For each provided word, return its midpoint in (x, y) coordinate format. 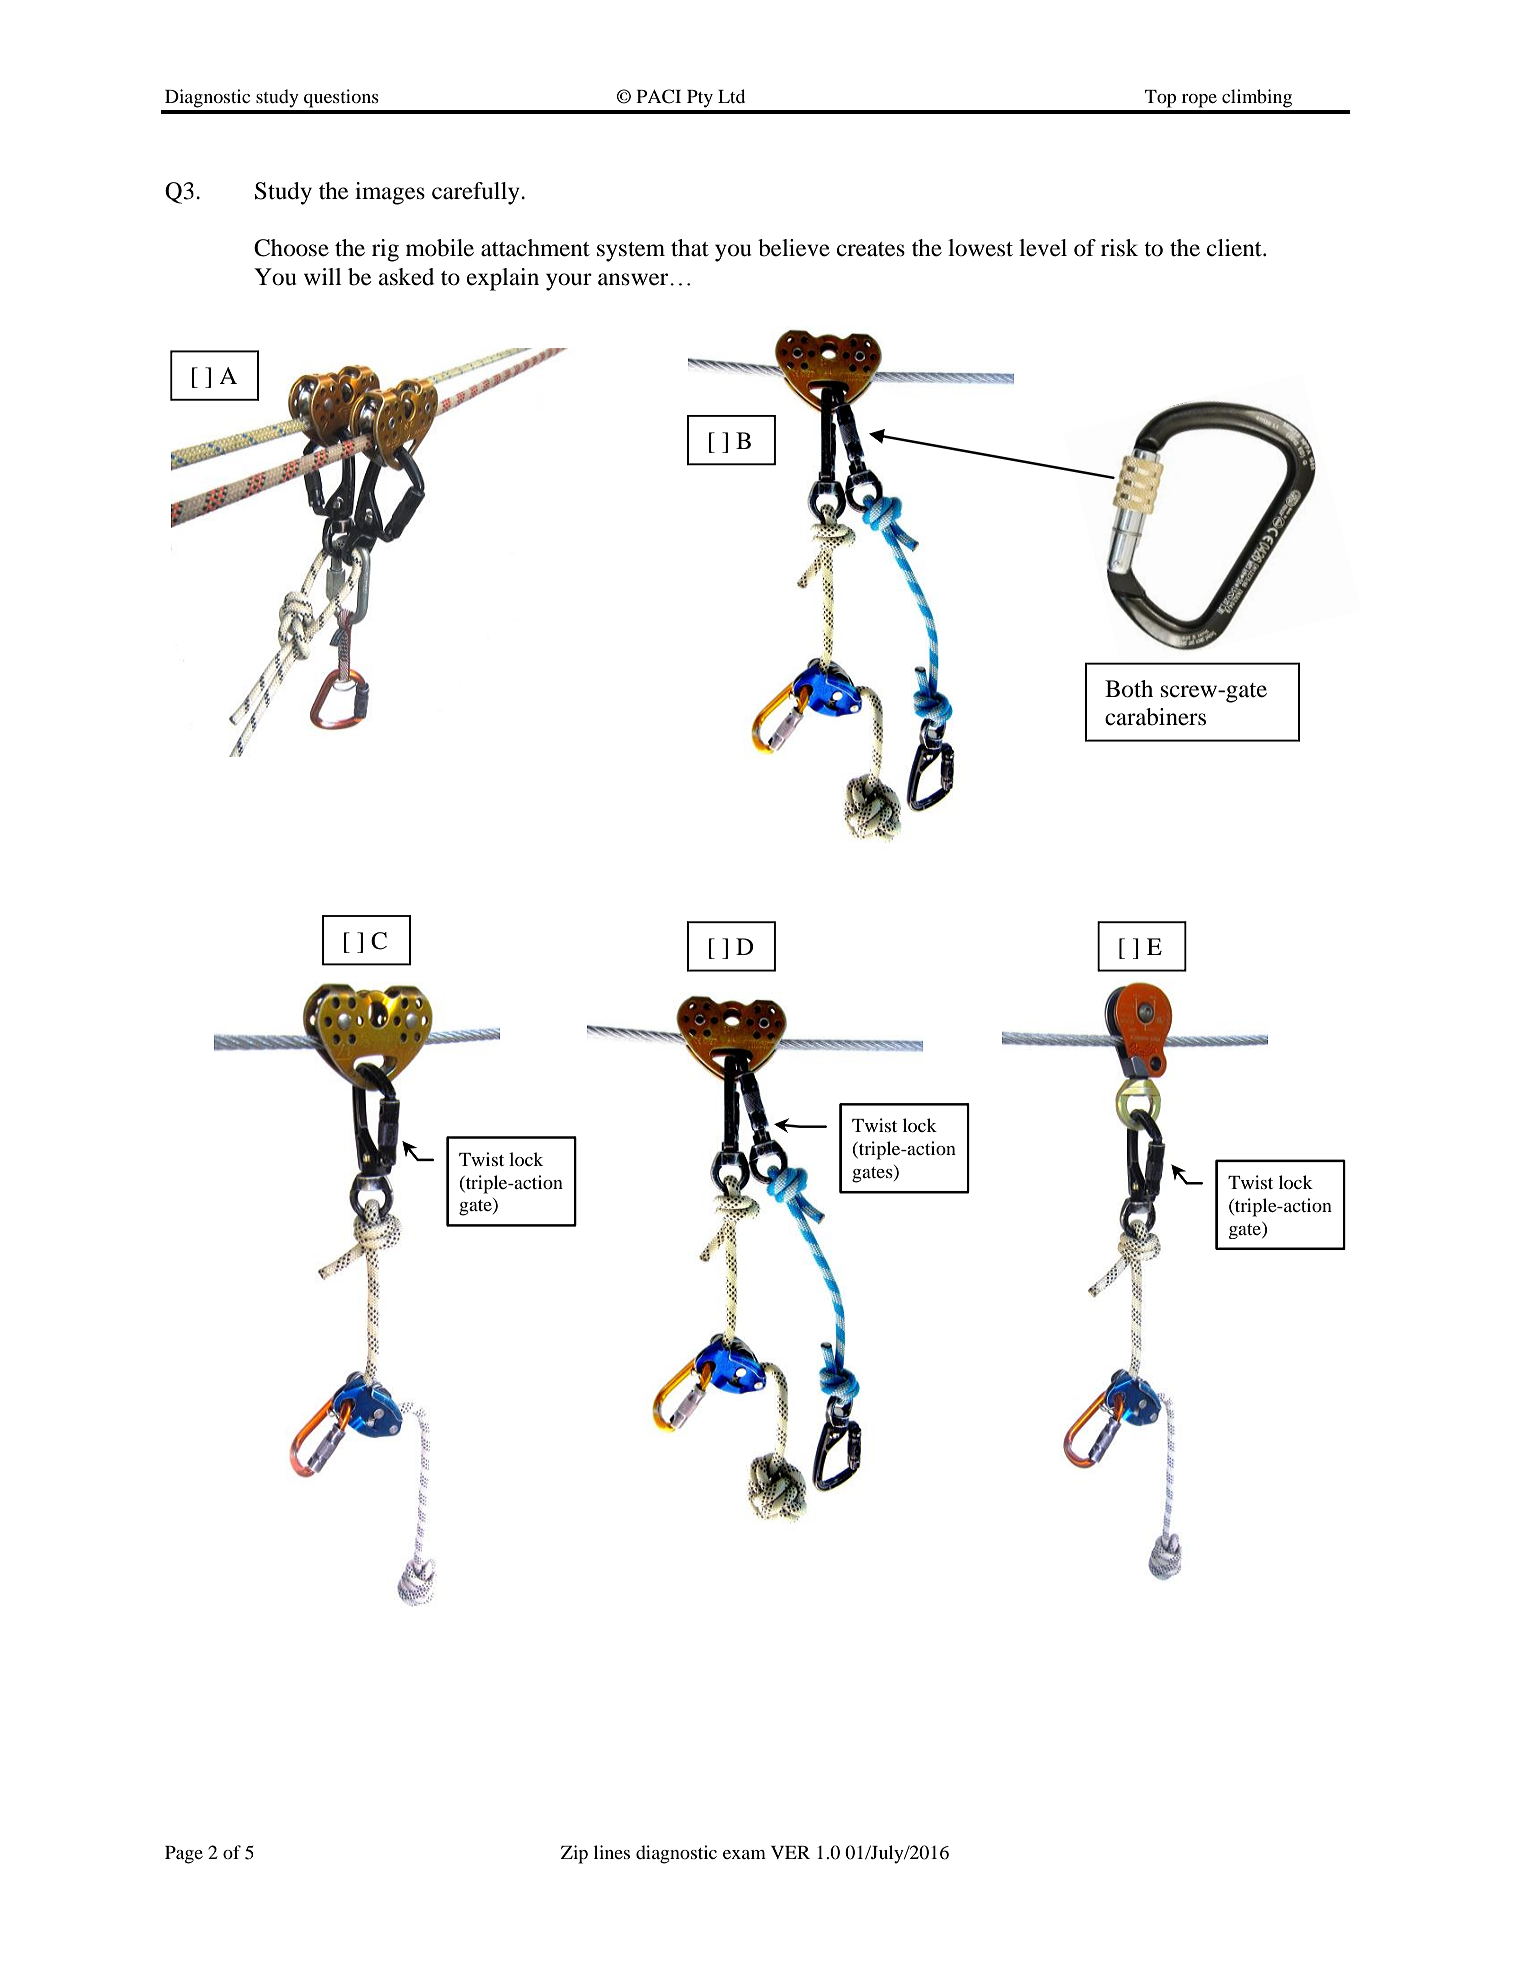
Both (1129, 689)
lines (612, 1852)
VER (790, 1852)
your (569, 282)
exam (744, 1854)
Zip (574, 1854)
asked (406, 277)
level (1043, 248)
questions (341, 98)
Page (184, 1855)
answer (634, 279)
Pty (700, 99)
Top (1160, 99)
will (323, 276)
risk (1119, 248)
